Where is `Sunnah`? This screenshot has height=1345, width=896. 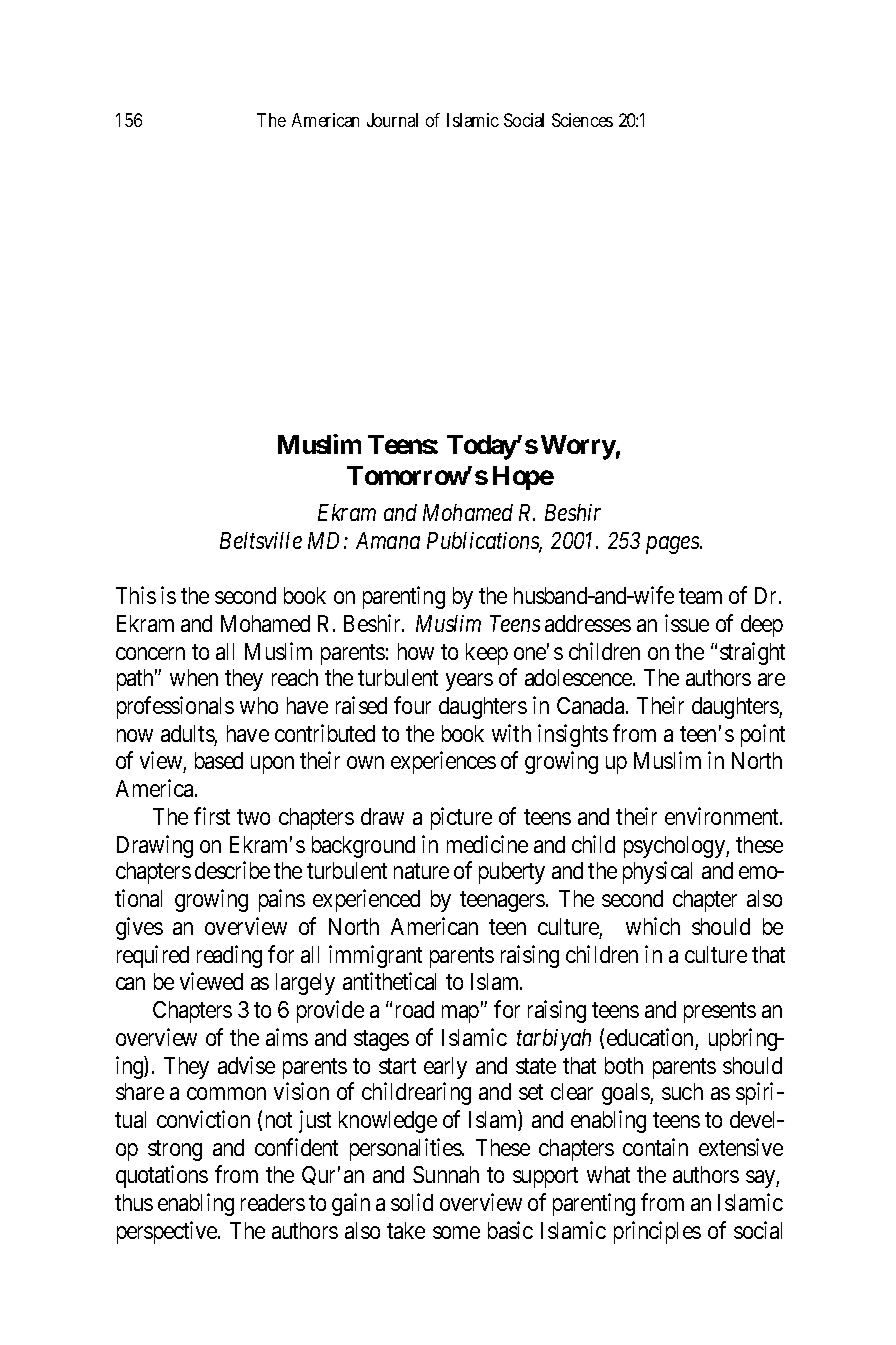
Sunnah is located at coordinates (446, 1174).
